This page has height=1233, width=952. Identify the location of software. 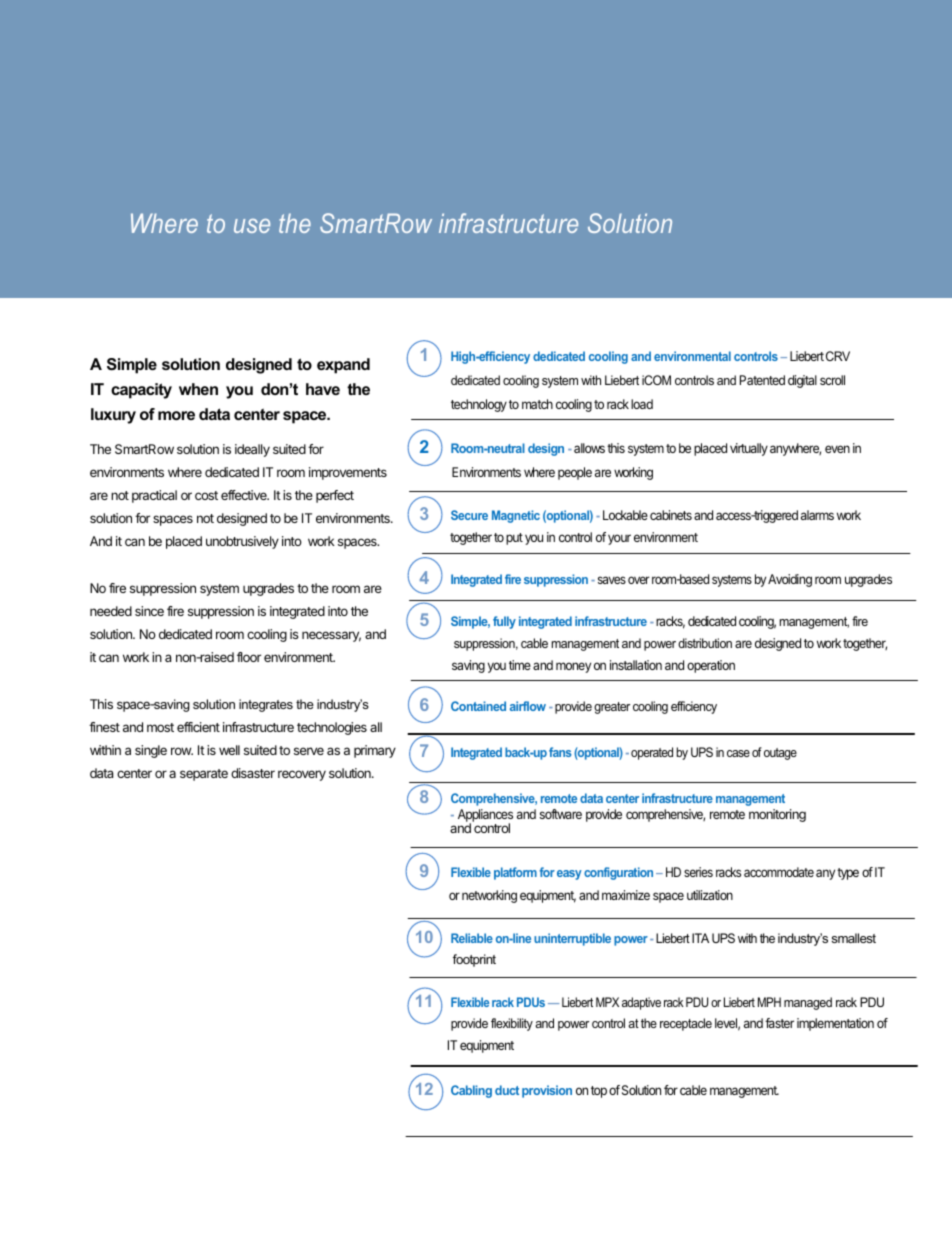
(561, 814).
